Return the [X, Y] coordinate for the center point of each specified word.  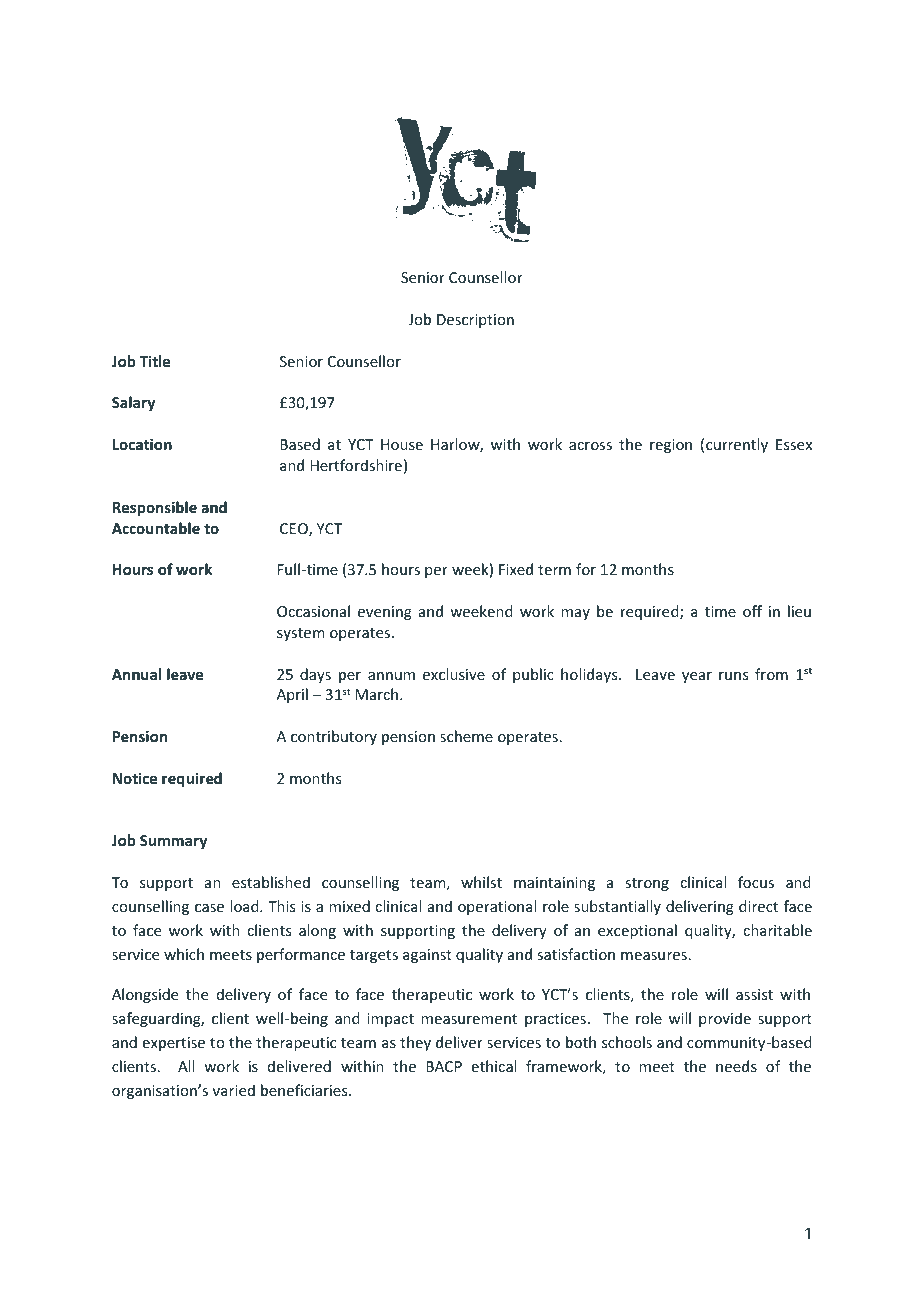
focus [756, 882]
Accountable [156, 528]
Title [155, 361]
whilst [481, 882]
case [209, 908]
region [671, 446]
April [292, 695]
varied [234, 1090]
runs [733, 676]
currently [737, 445]
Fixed [516, 569]
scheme [466, 736]
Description [475, 321]
